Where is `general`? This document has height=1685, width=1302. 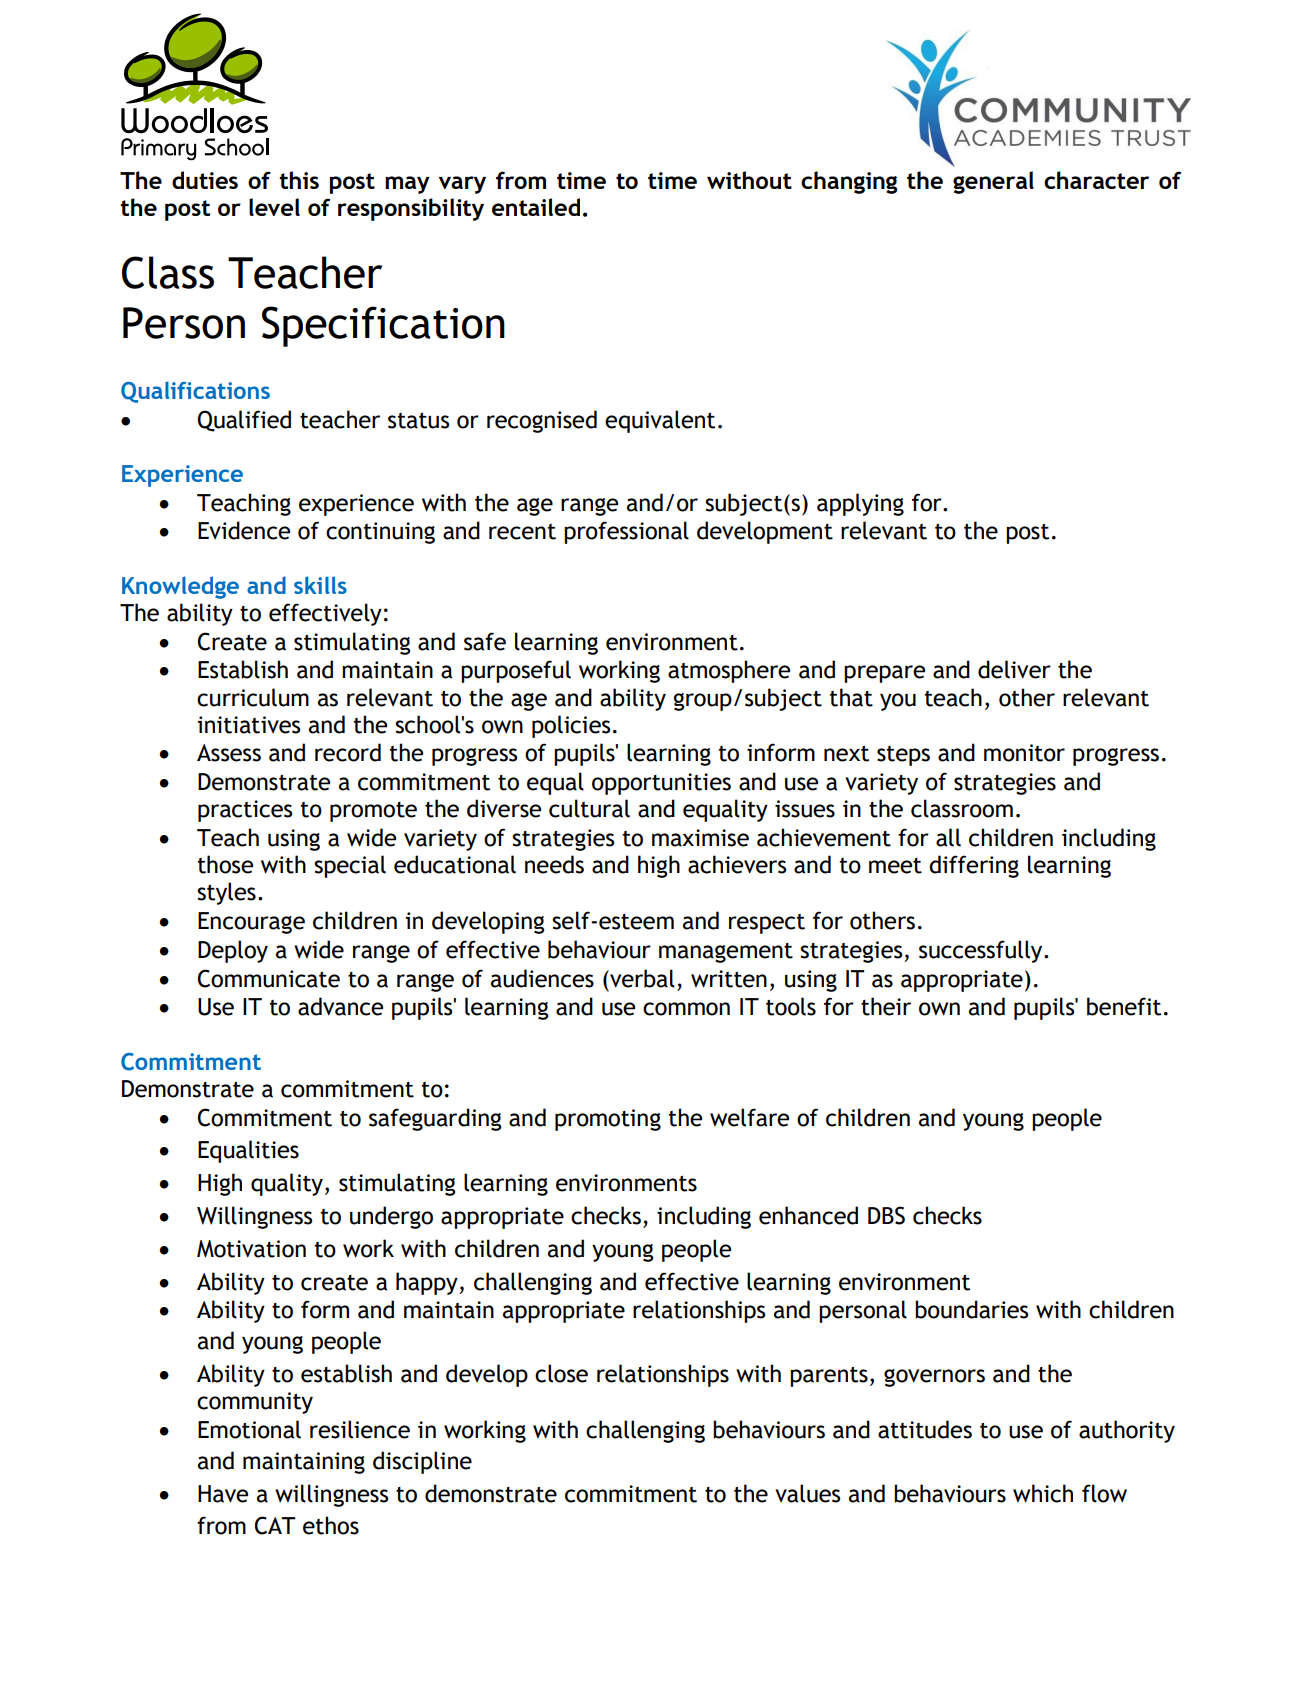
general is located at coordinates (993, 182).
